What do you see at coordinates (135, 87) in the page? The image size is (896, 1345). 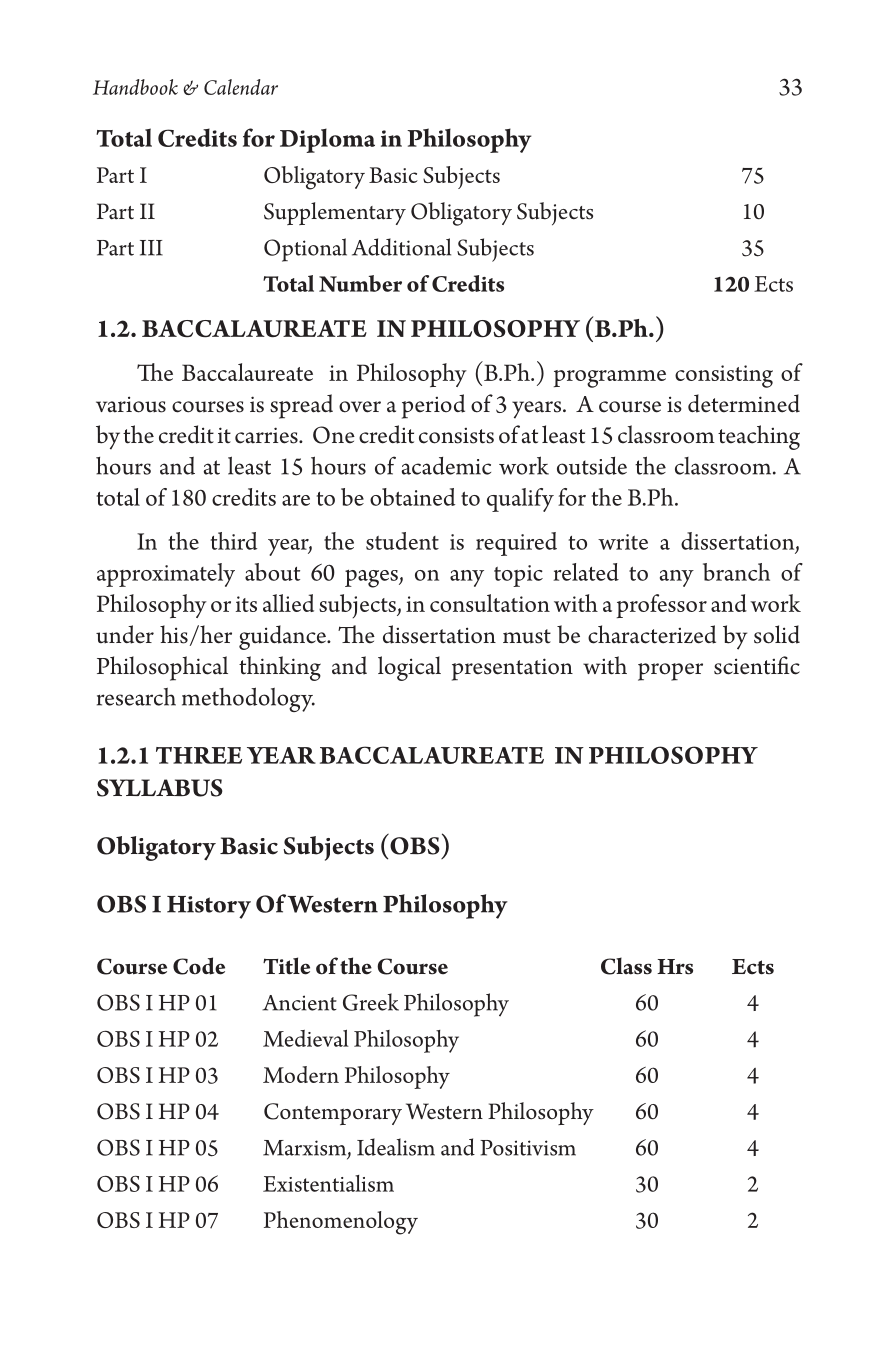 I see `Handbook` at bounding box center [135, 87].
